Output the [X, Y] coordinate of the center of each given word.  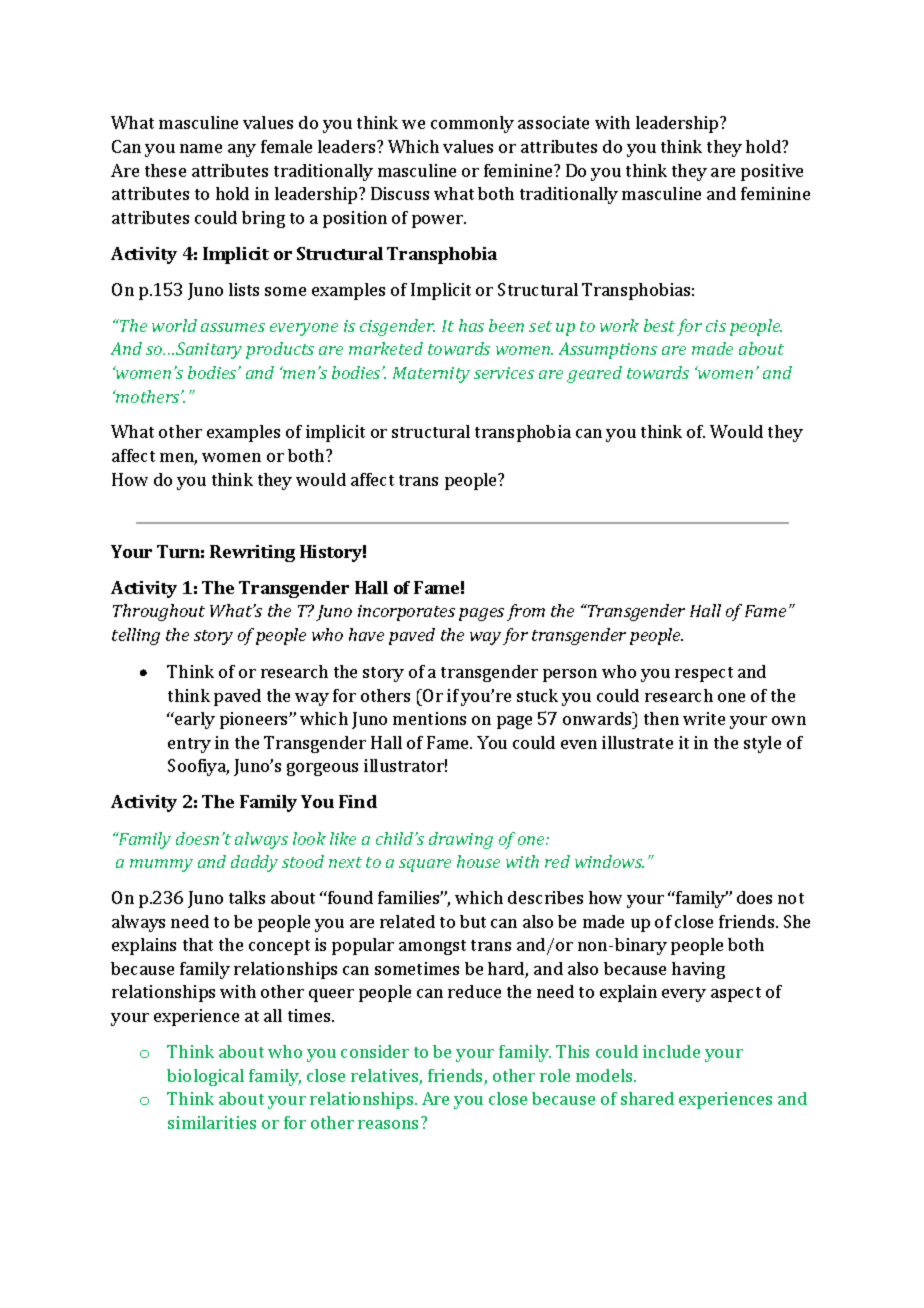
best [659, 325]
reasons [388, 1124]
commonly [472, 124]
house [478, 861]
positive [772, 172]
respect [704, 674]
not [791, 898]
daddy [254, 863]
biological [205, 1077]
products [280, 350]
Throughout [159, 612]
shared [647, 1098]
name [201, 148]
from [526, 612]
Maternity [431, 375]
